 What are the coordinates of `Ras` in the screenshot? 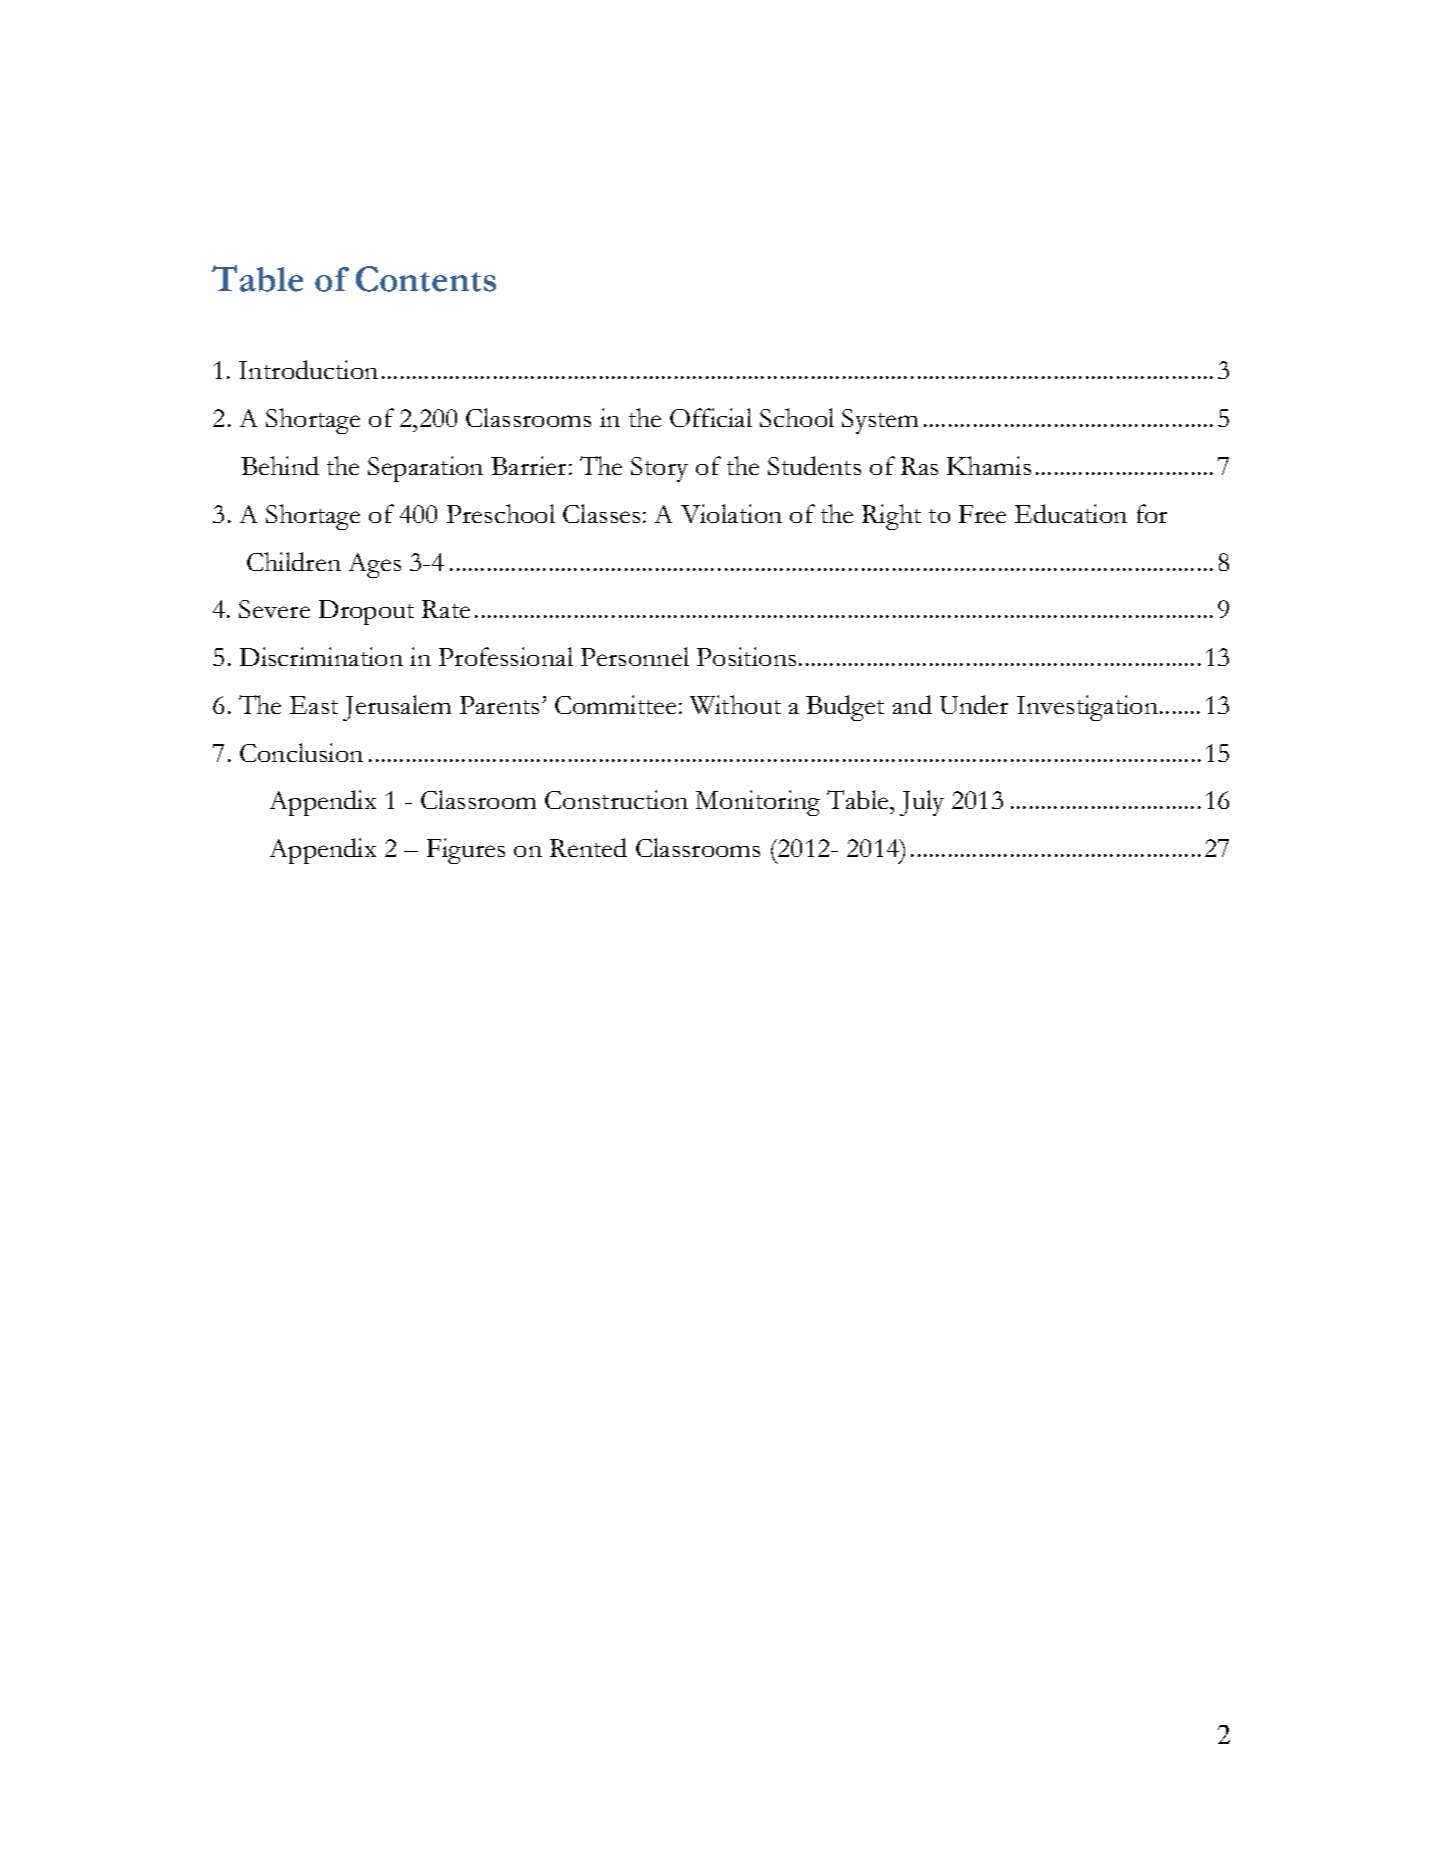 It's located at (919, 466).
